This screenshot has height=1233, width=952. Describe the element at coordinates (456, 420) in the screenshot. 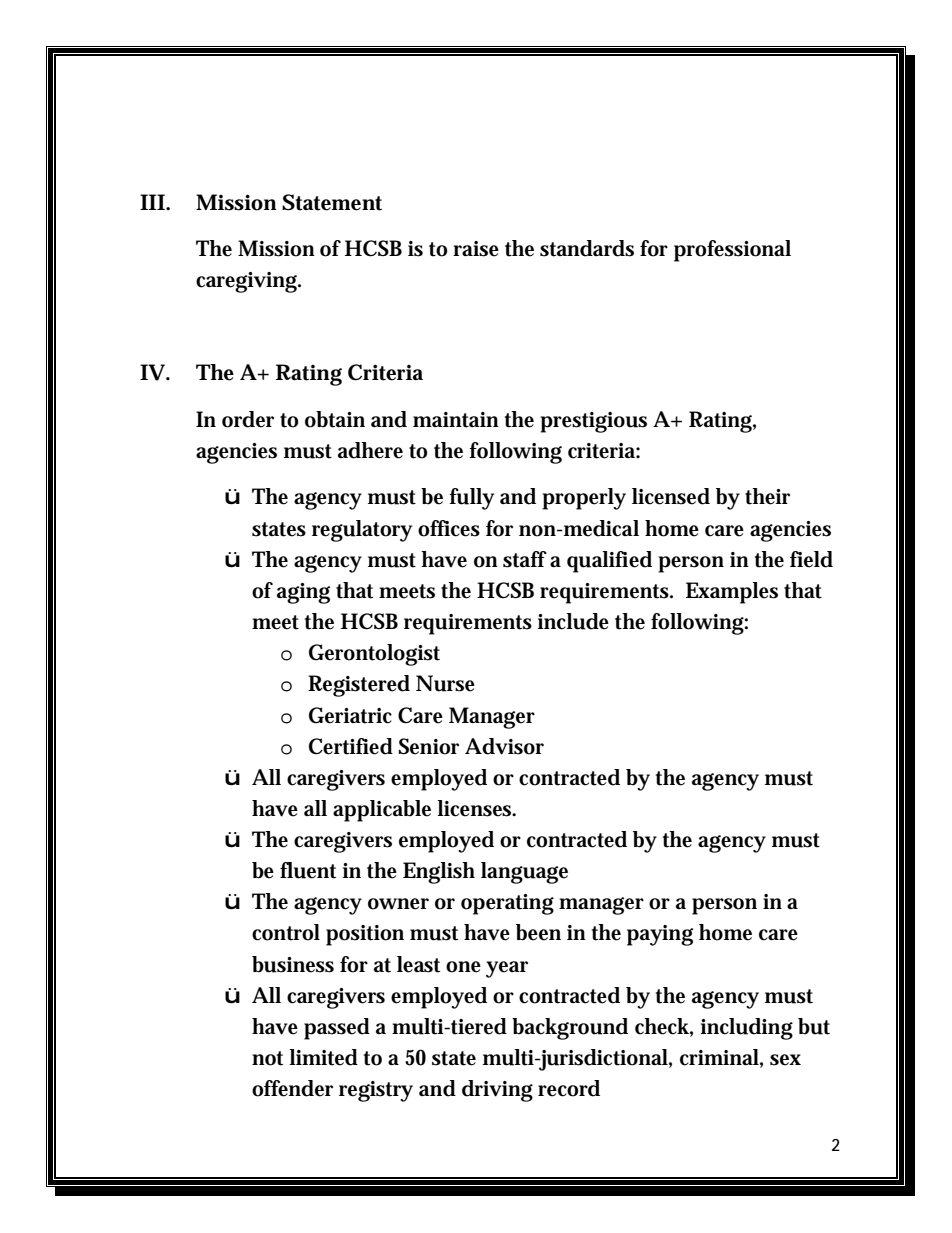

I see `maintain` at that location.
